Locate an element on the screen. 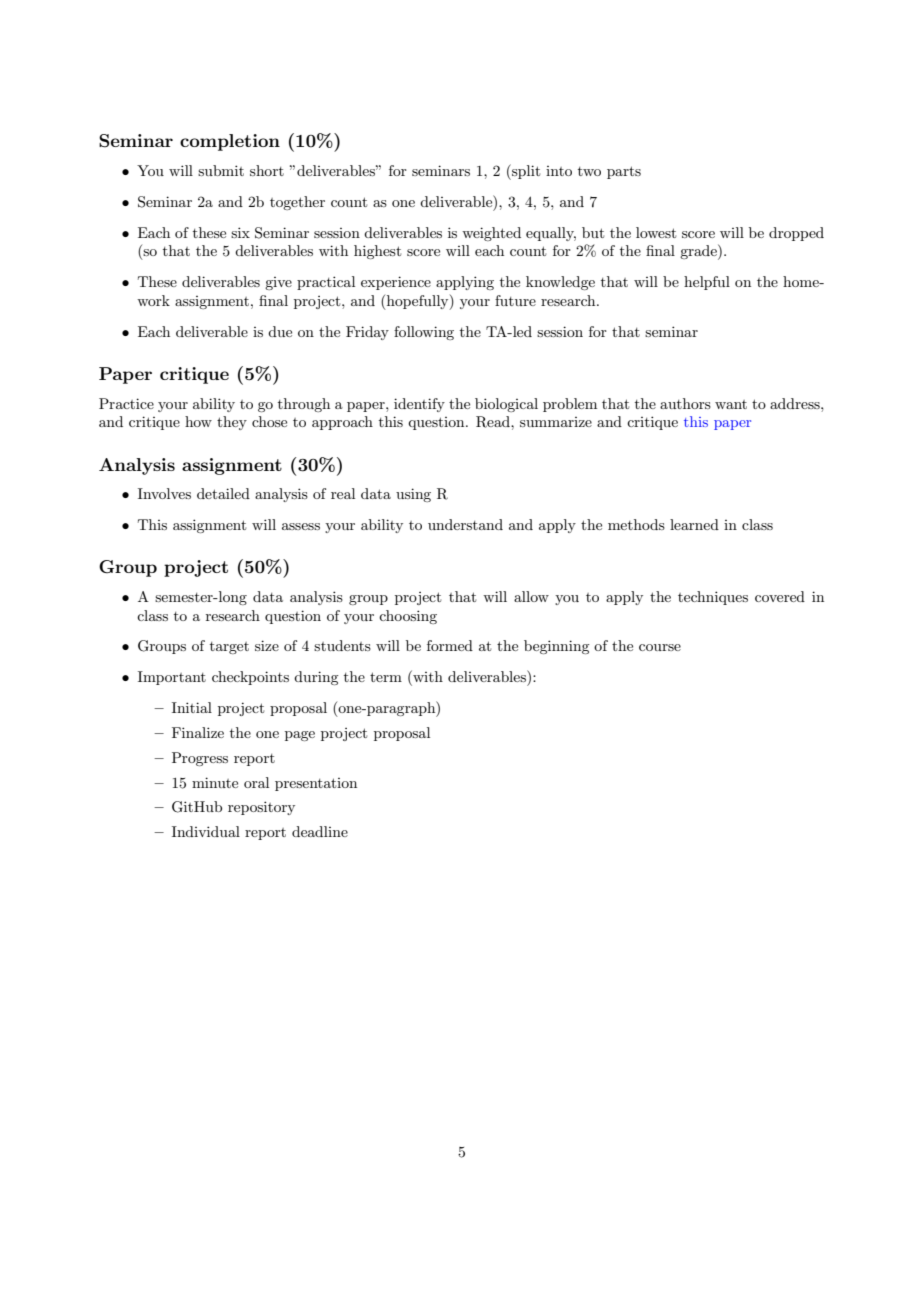 This screenshot has height=1308, width=924. understand is located at coordinates (465, 524).
